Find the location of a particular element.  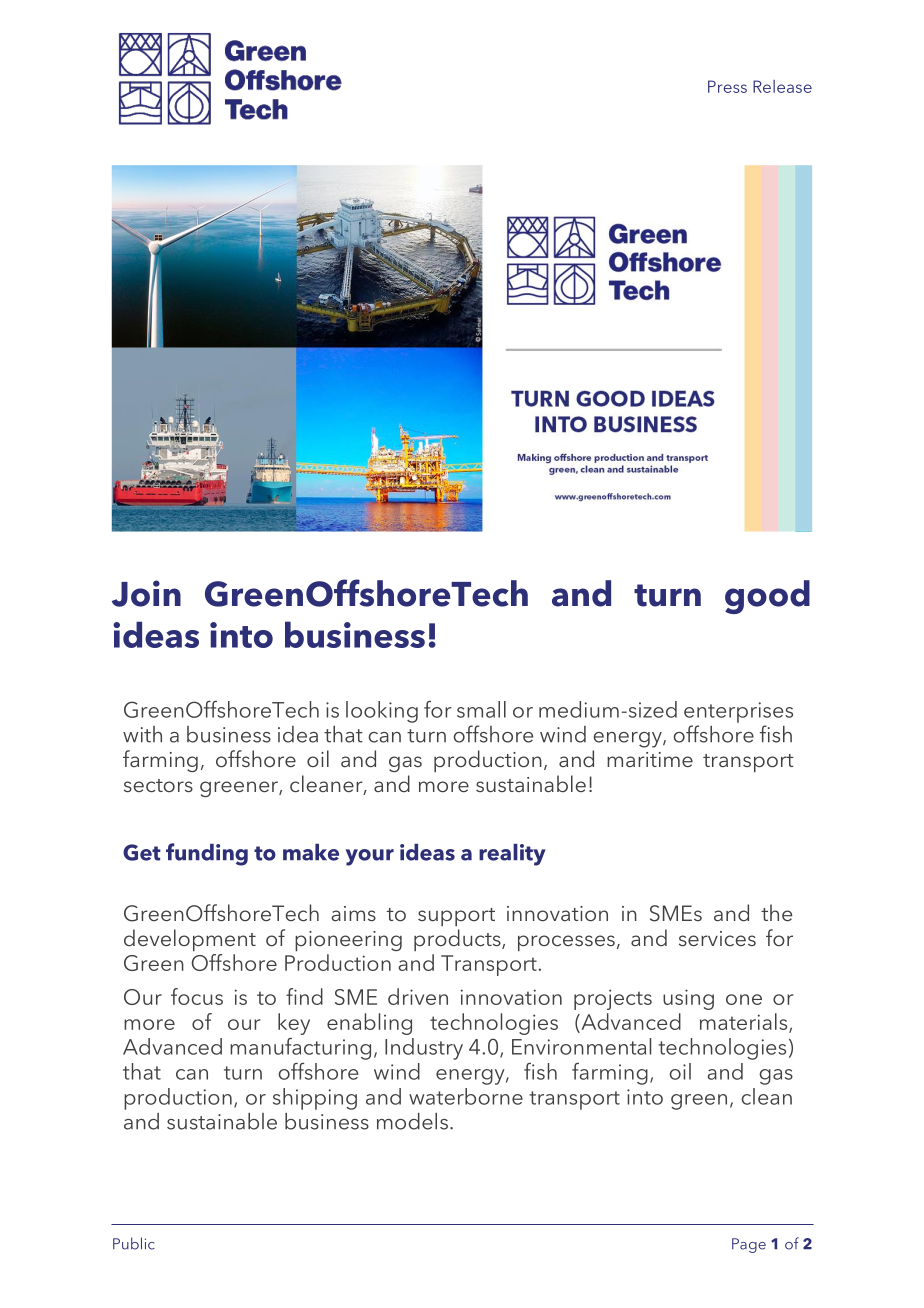

development is located at coordinates (190, 940).
